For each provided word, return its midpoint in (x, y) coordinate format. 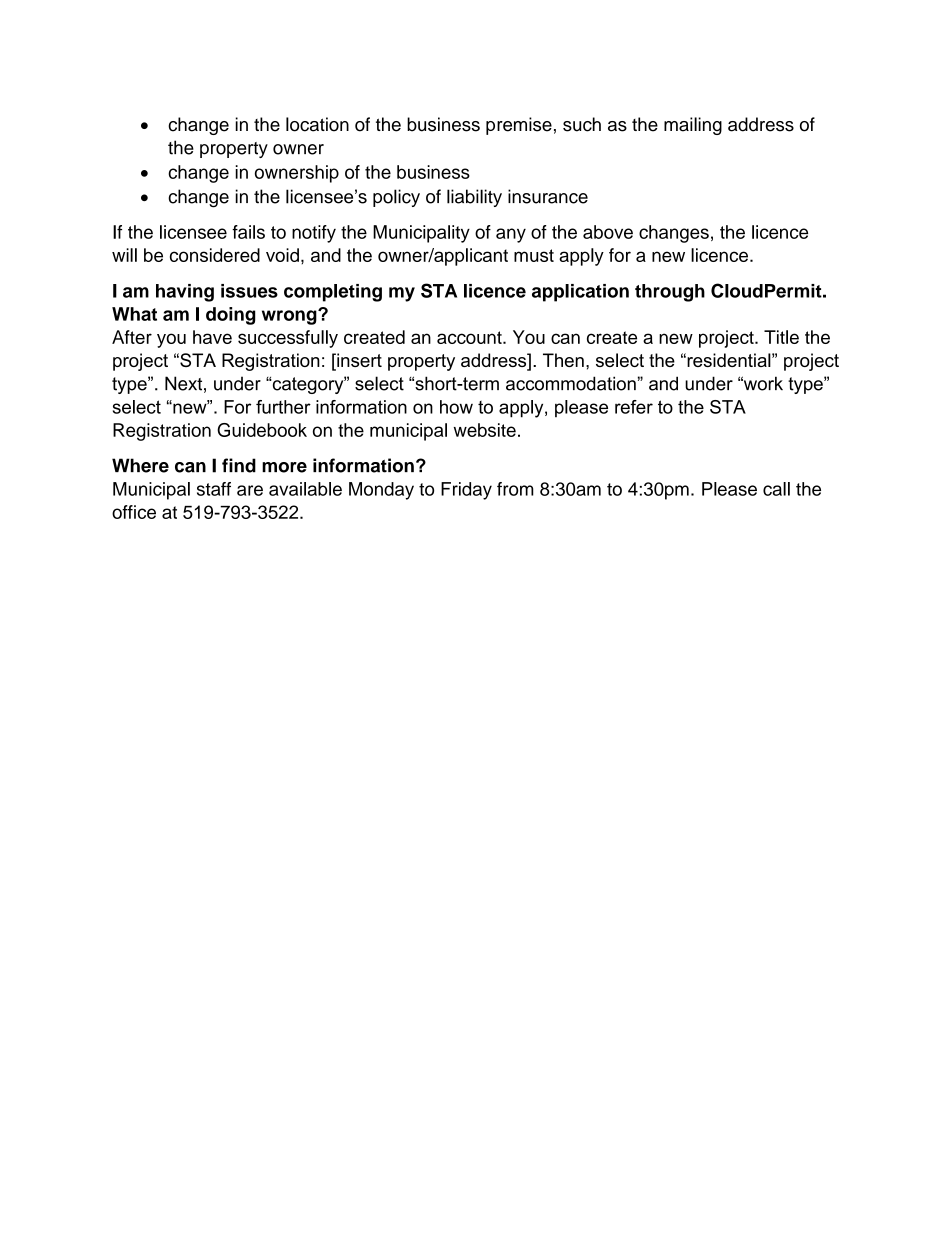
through (670, 293)
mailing (693, 126)
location (317, 124)
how (456, 407)
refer (634, 407)
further (283, 407)
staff (214, 489)
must (534, 255)
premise (519, 126)
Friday (466, 491)
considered (215, 255)
